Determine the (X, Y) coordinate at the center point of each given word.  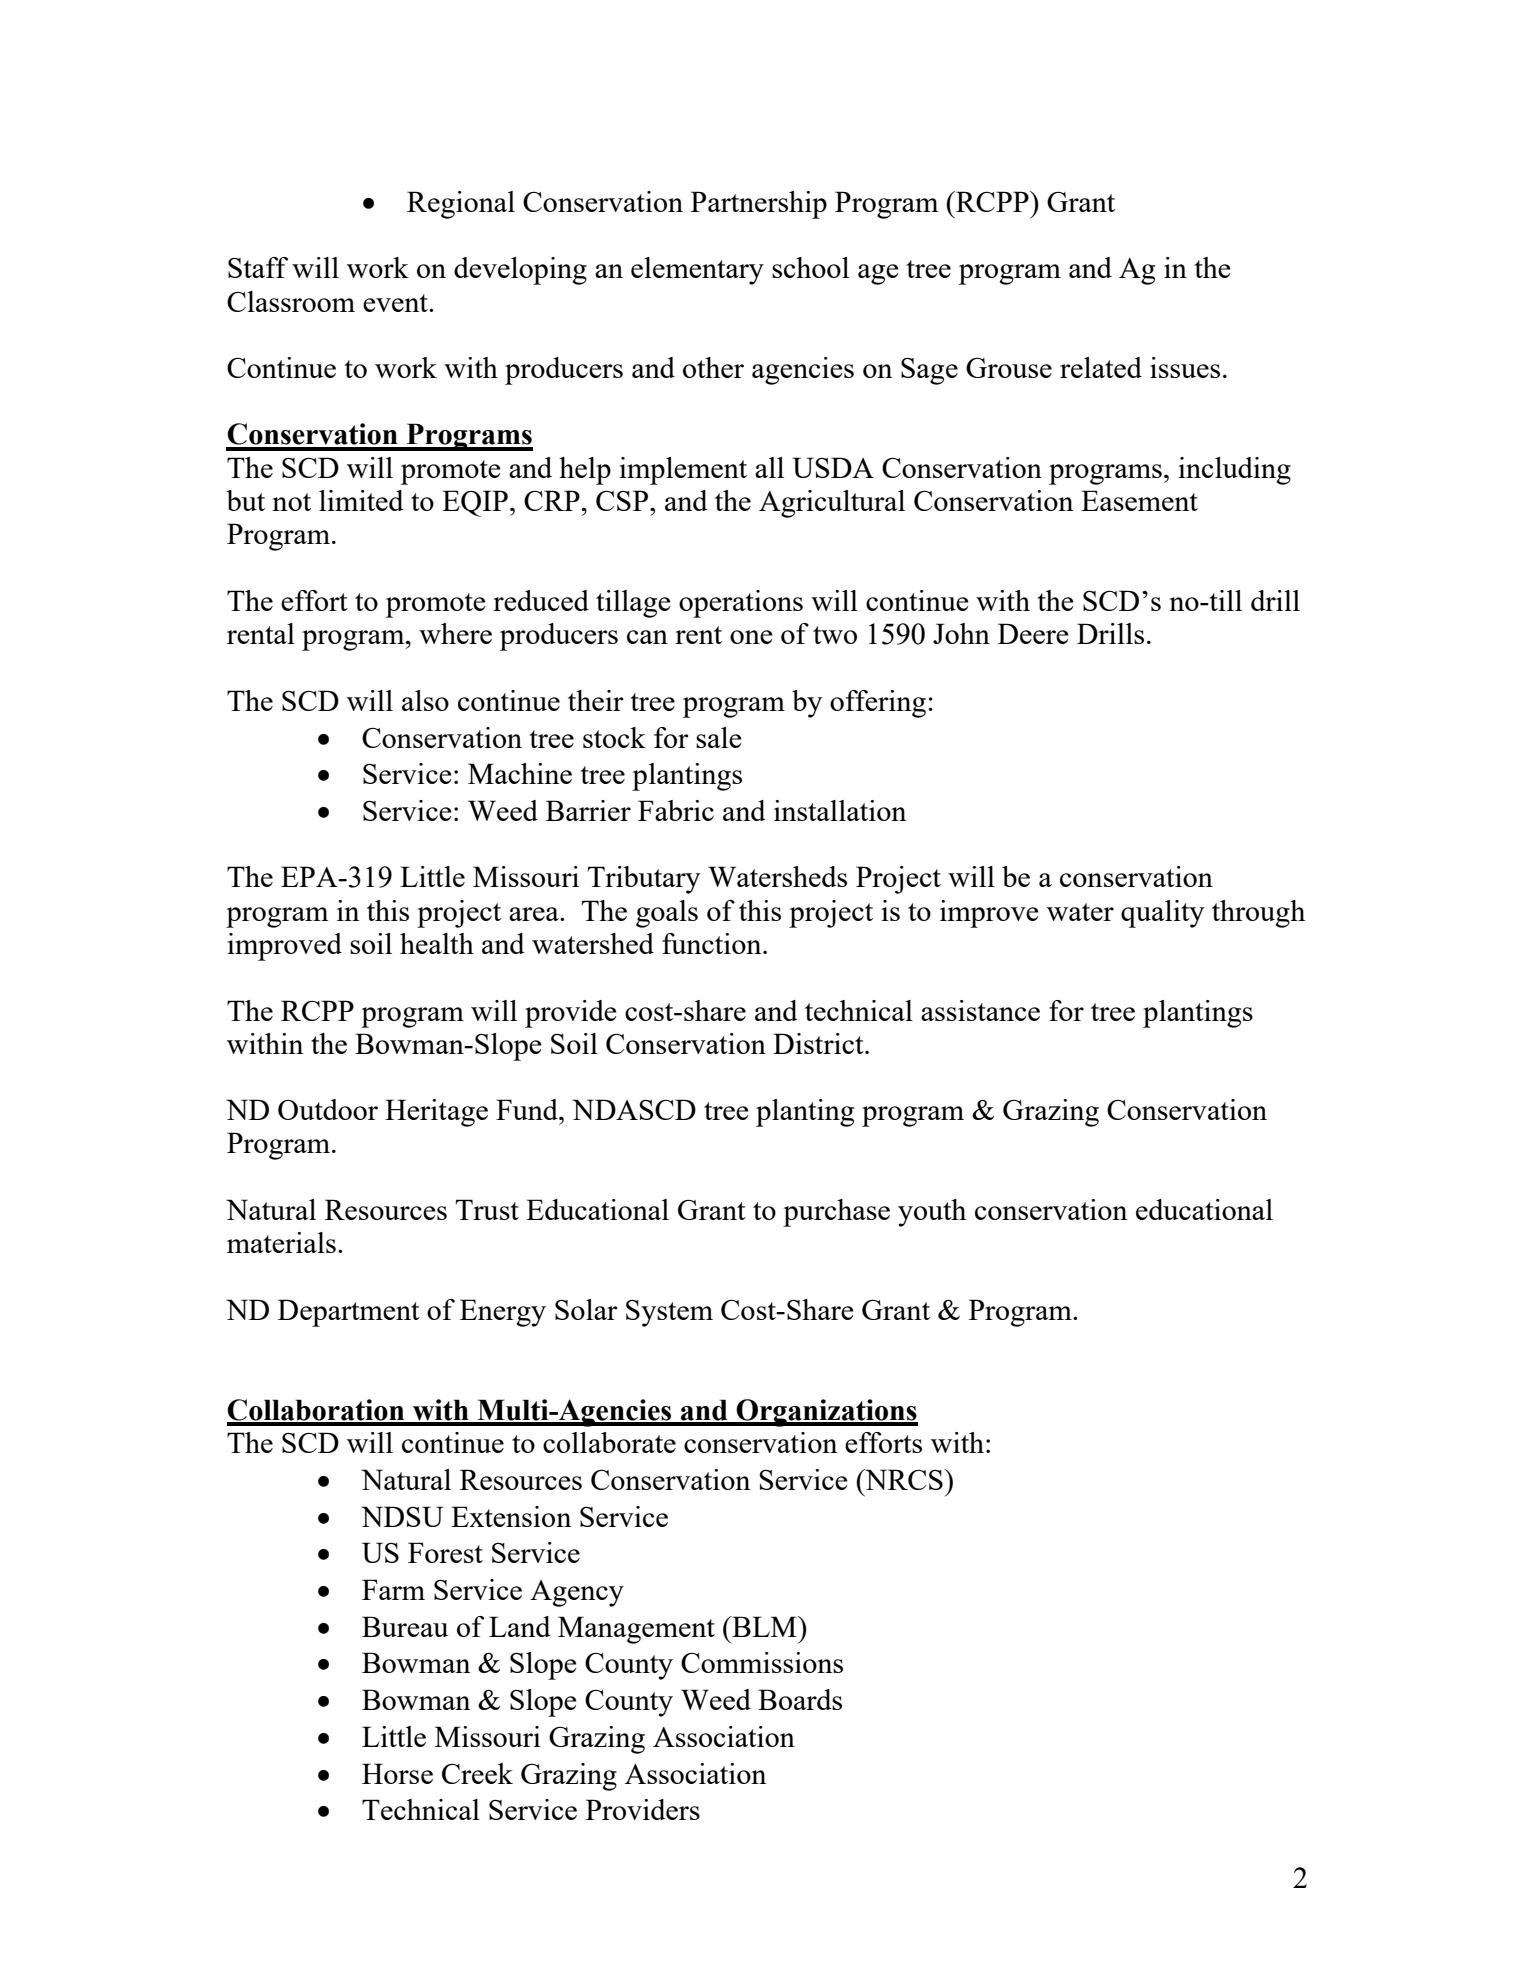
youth (932, 1213)
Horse (397, 1773)
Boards (800, 1699)
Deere (1033, 633)
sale (719, 737)
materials (281, 1242)
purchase (836, 1213)
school (810, 267)
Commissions (762, 1662)
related (1101, 367)
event (396, 303)
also (425, 700)
